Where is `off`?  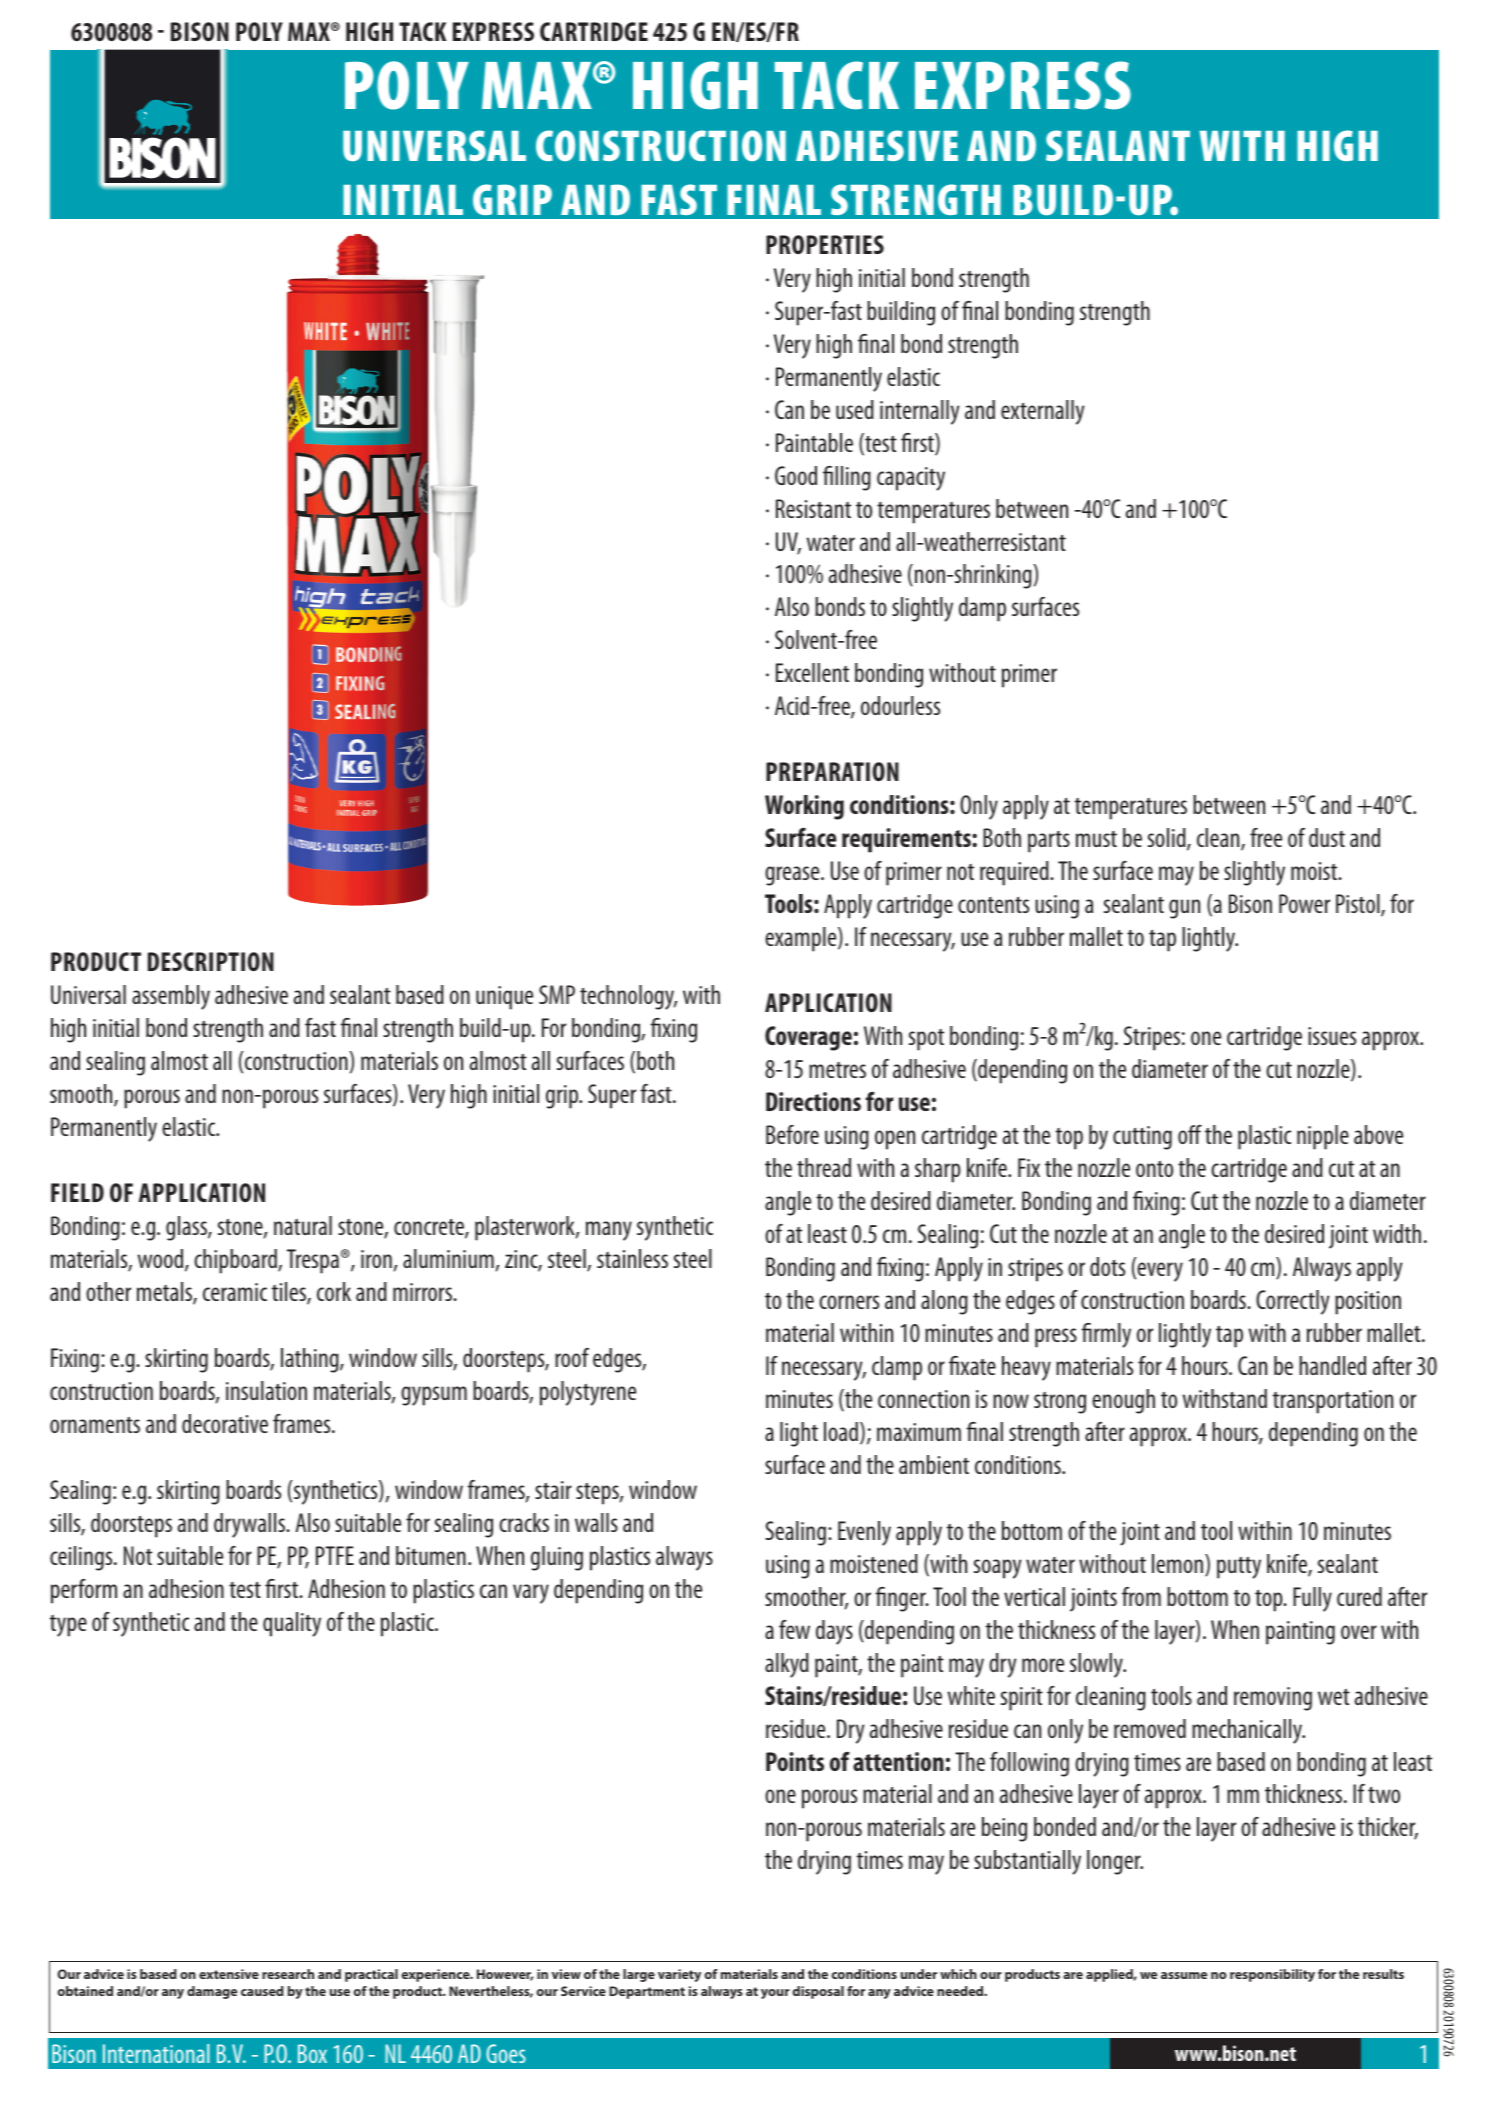
off is located at coordinates (1190, 1134).
